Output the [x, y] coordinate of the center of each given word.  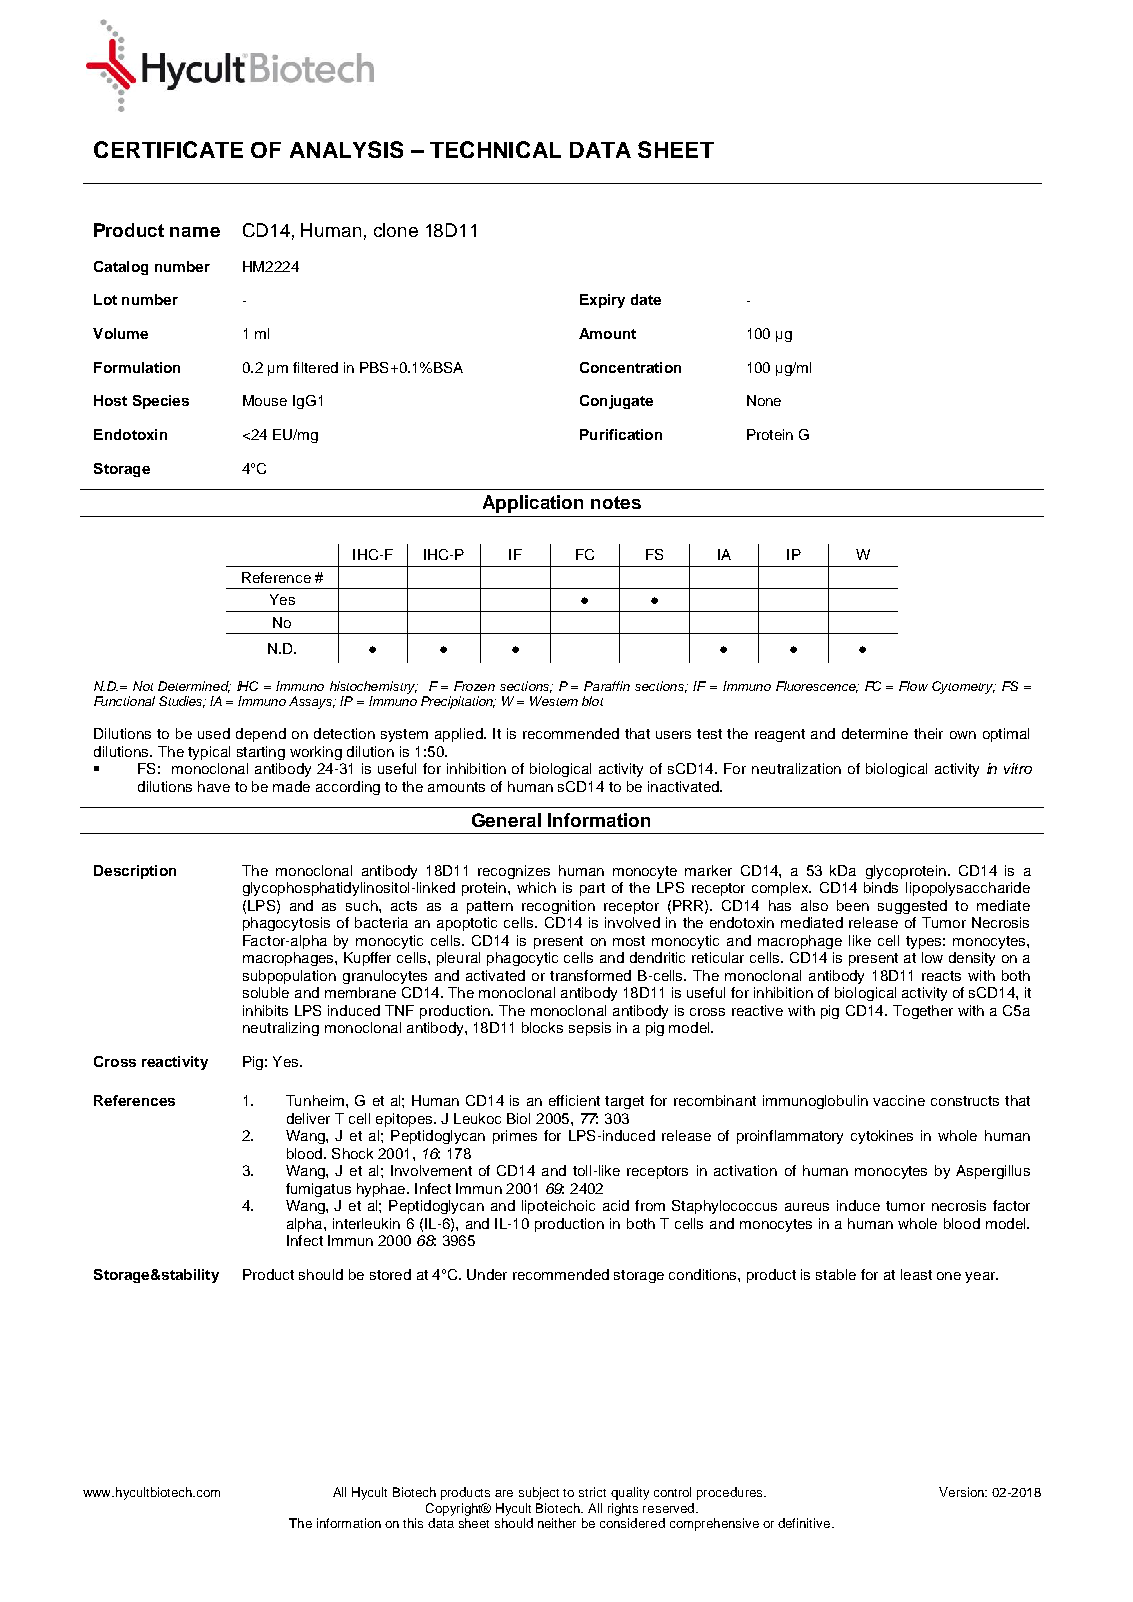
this [413, 1523]
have [214, 786]
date [646, 299]
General [506, 820]
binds [881, 887]
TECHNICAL [495, 149]
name [195, 232]
